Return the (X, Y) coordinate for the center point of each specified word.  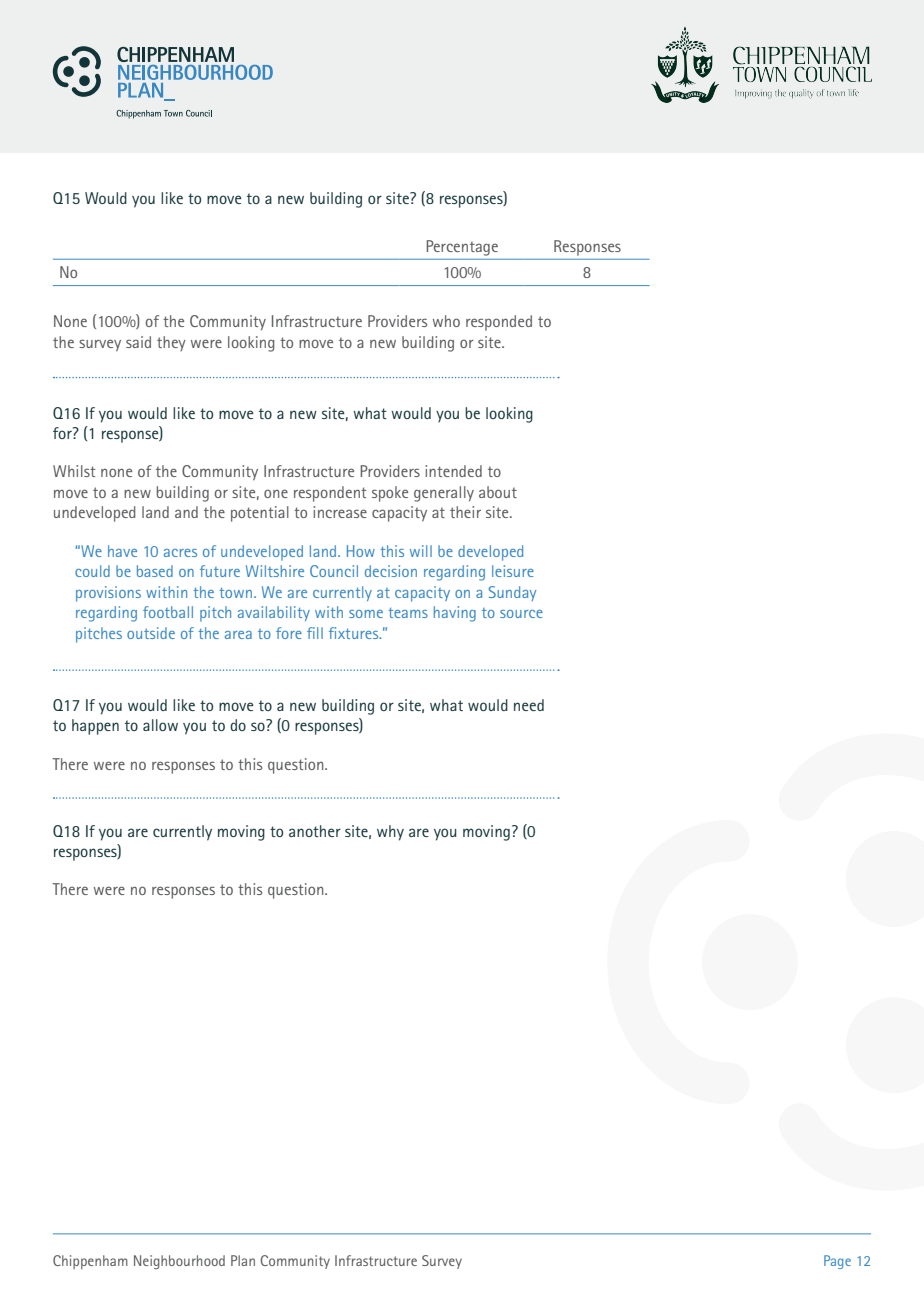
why (390, 833)
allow (160, 725)
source (521, 614)
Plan (243, 1260)
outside (151, 633)
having (455, 614)
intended (453, 471)
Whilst (74, 471)
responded (499, 323)
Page (837, 1262)
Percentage (462, 248)
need (529, 705)
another (315, 831)
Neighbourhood (179, 1262)
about (498, 492)
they (171, 343)
